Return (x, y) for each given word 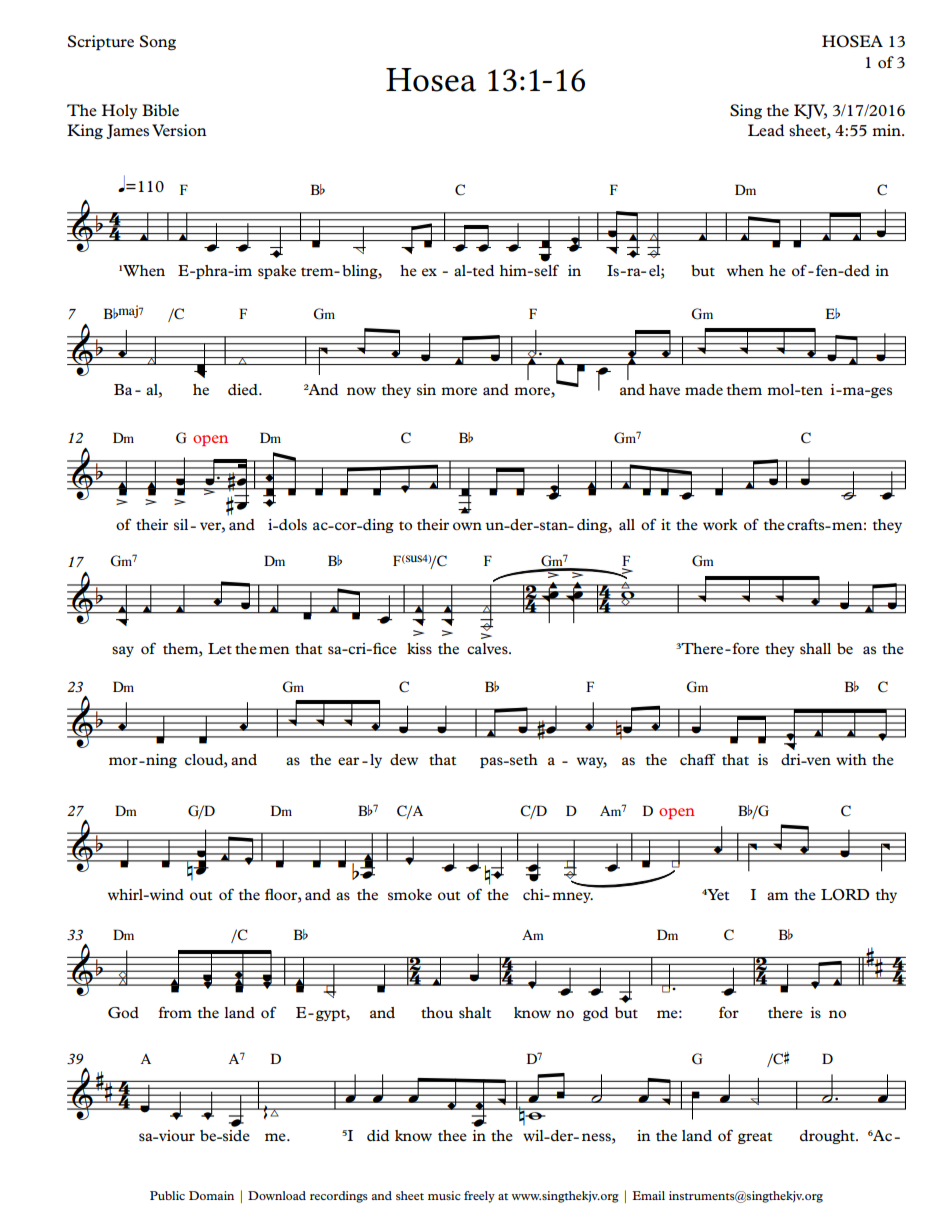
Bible (160, 110)
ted (482, 270)
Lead (766, 130)
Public (167, 1195)
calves (488, 648)
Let (220, 648)
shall (815, 648)
